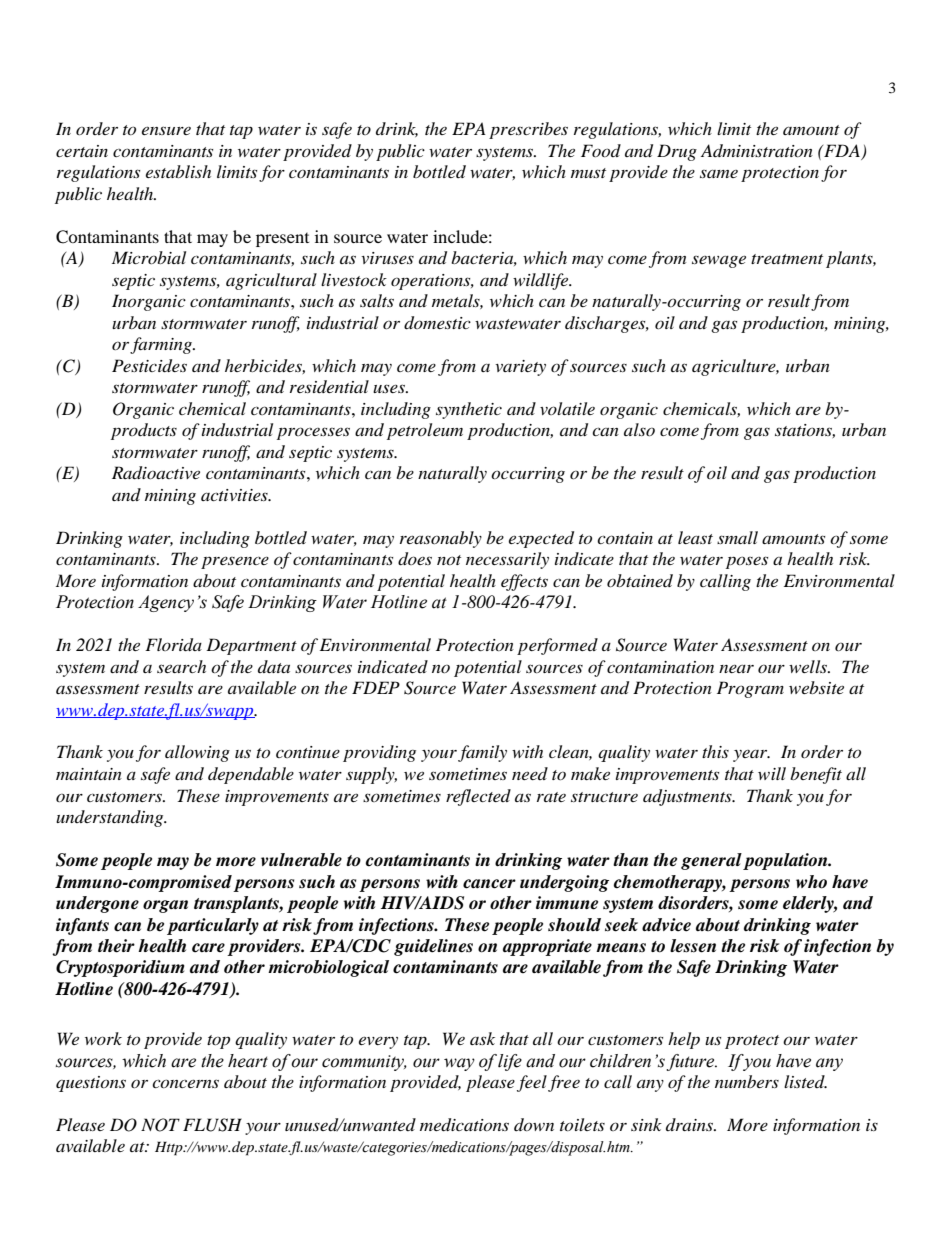  Describe the element at coordinates (173, 645) in the screenshot. I see `Florida` at that location.
